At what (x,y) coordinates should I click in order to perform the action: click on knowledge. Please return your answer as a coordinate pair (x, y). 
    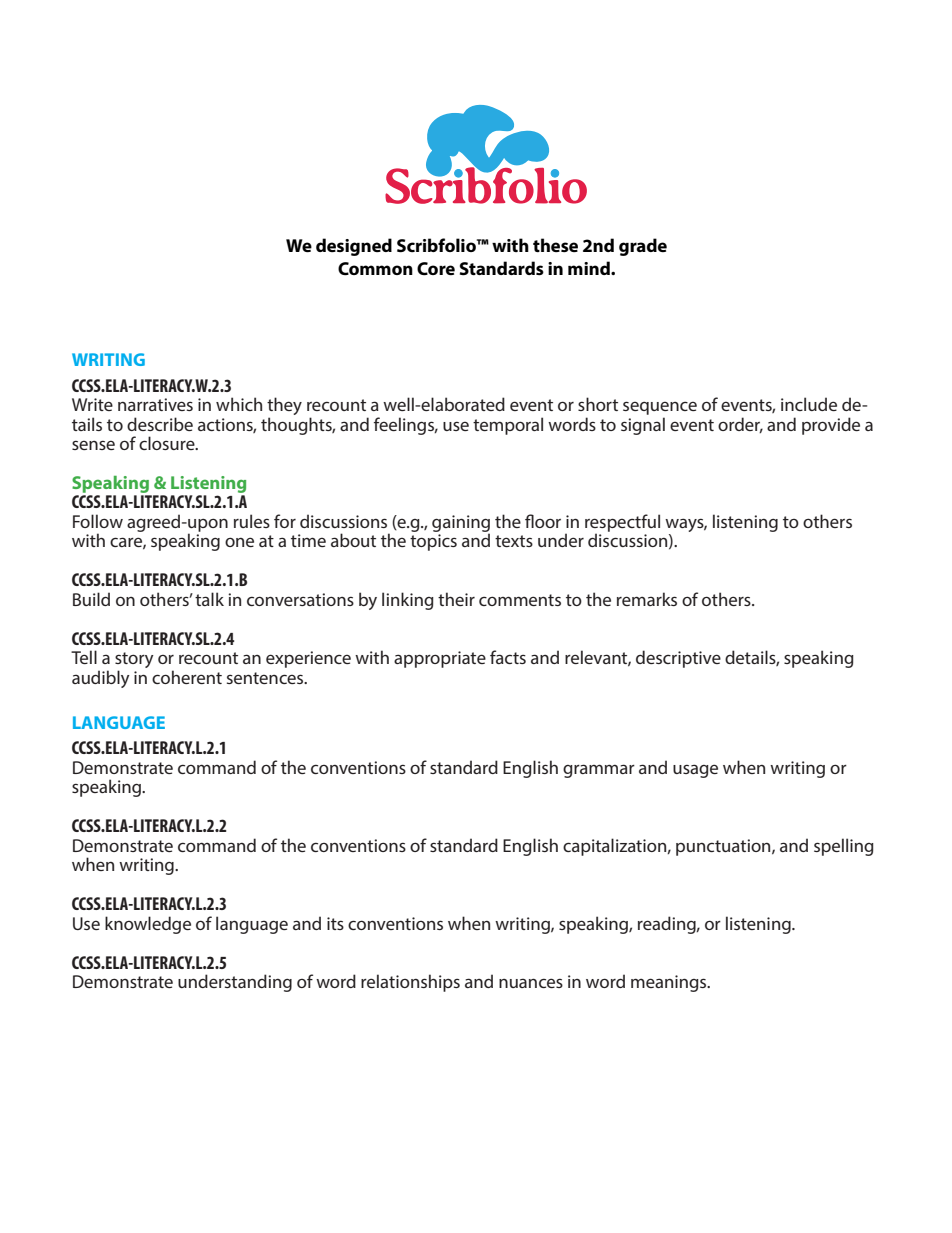
    Looking at the image, I should click on (148, 925).
